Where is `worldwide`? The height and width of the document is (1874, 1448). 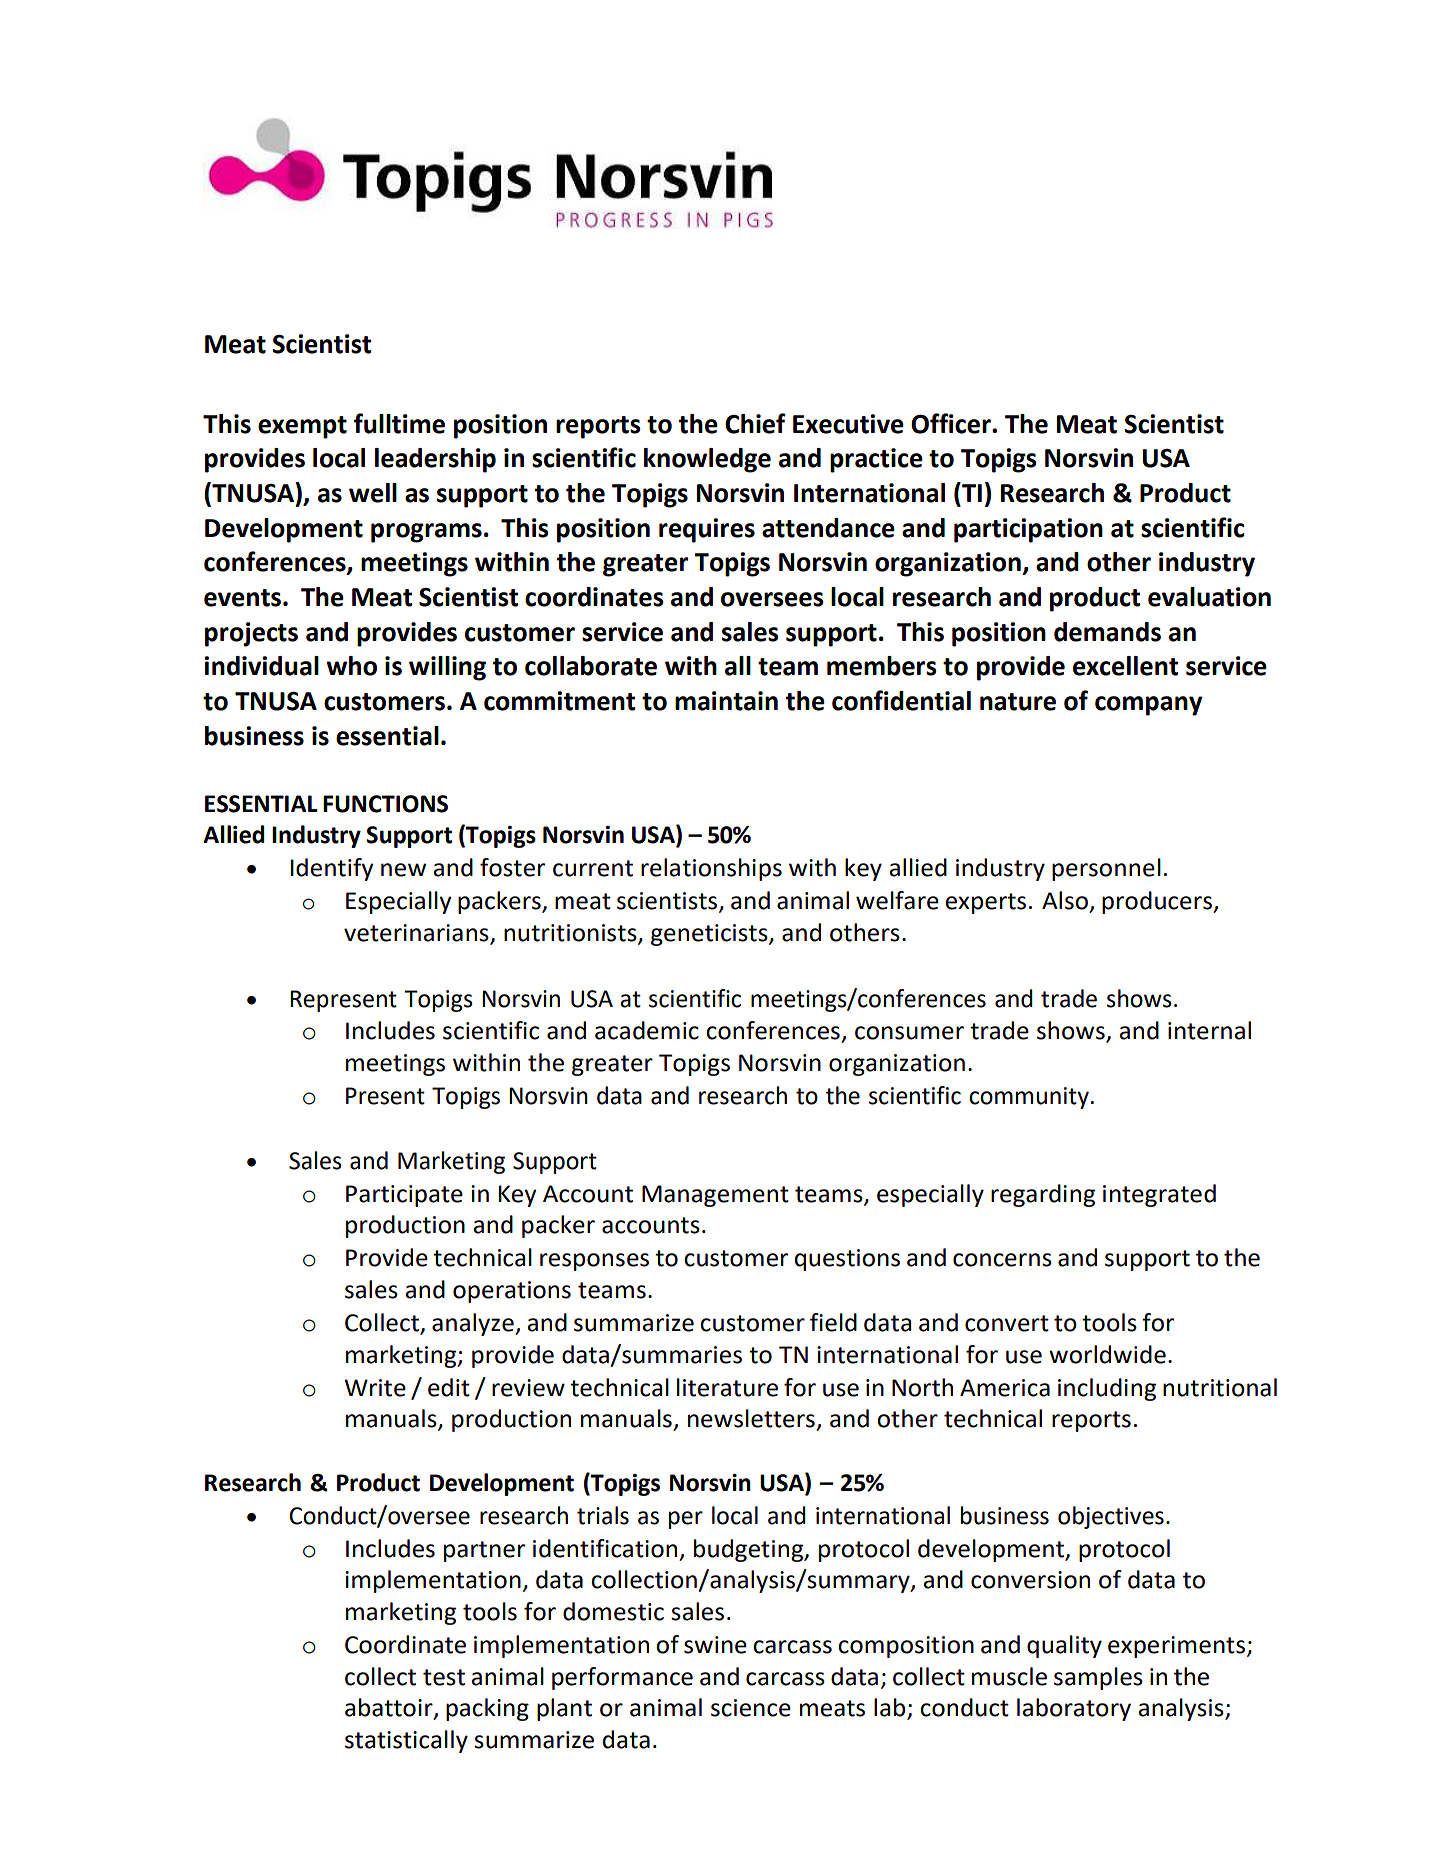 worldwide is located at coordinates (1107, 1354).
